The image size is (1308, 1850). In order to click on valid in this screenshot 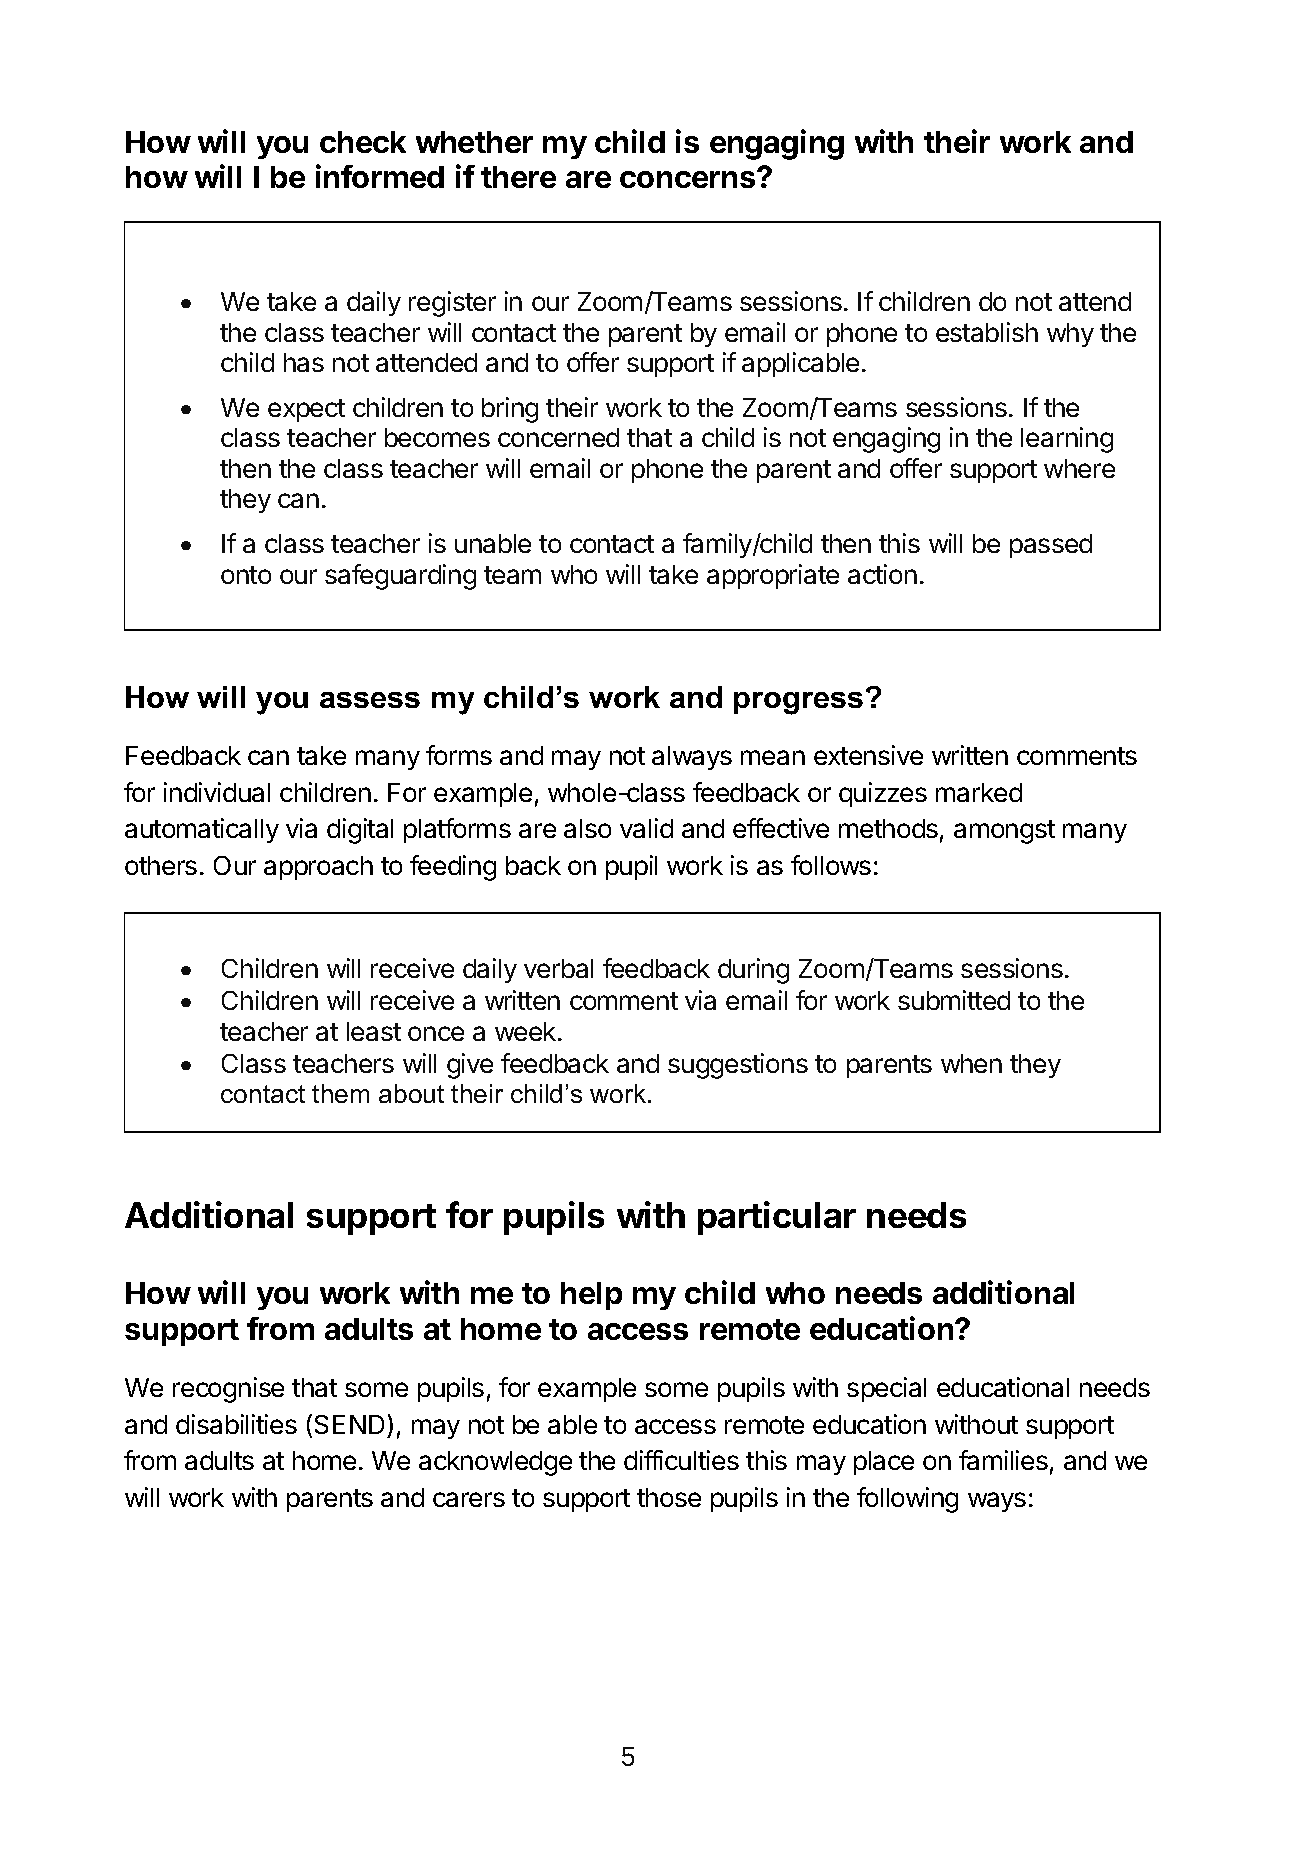, I will do `click(646, 828)`.
